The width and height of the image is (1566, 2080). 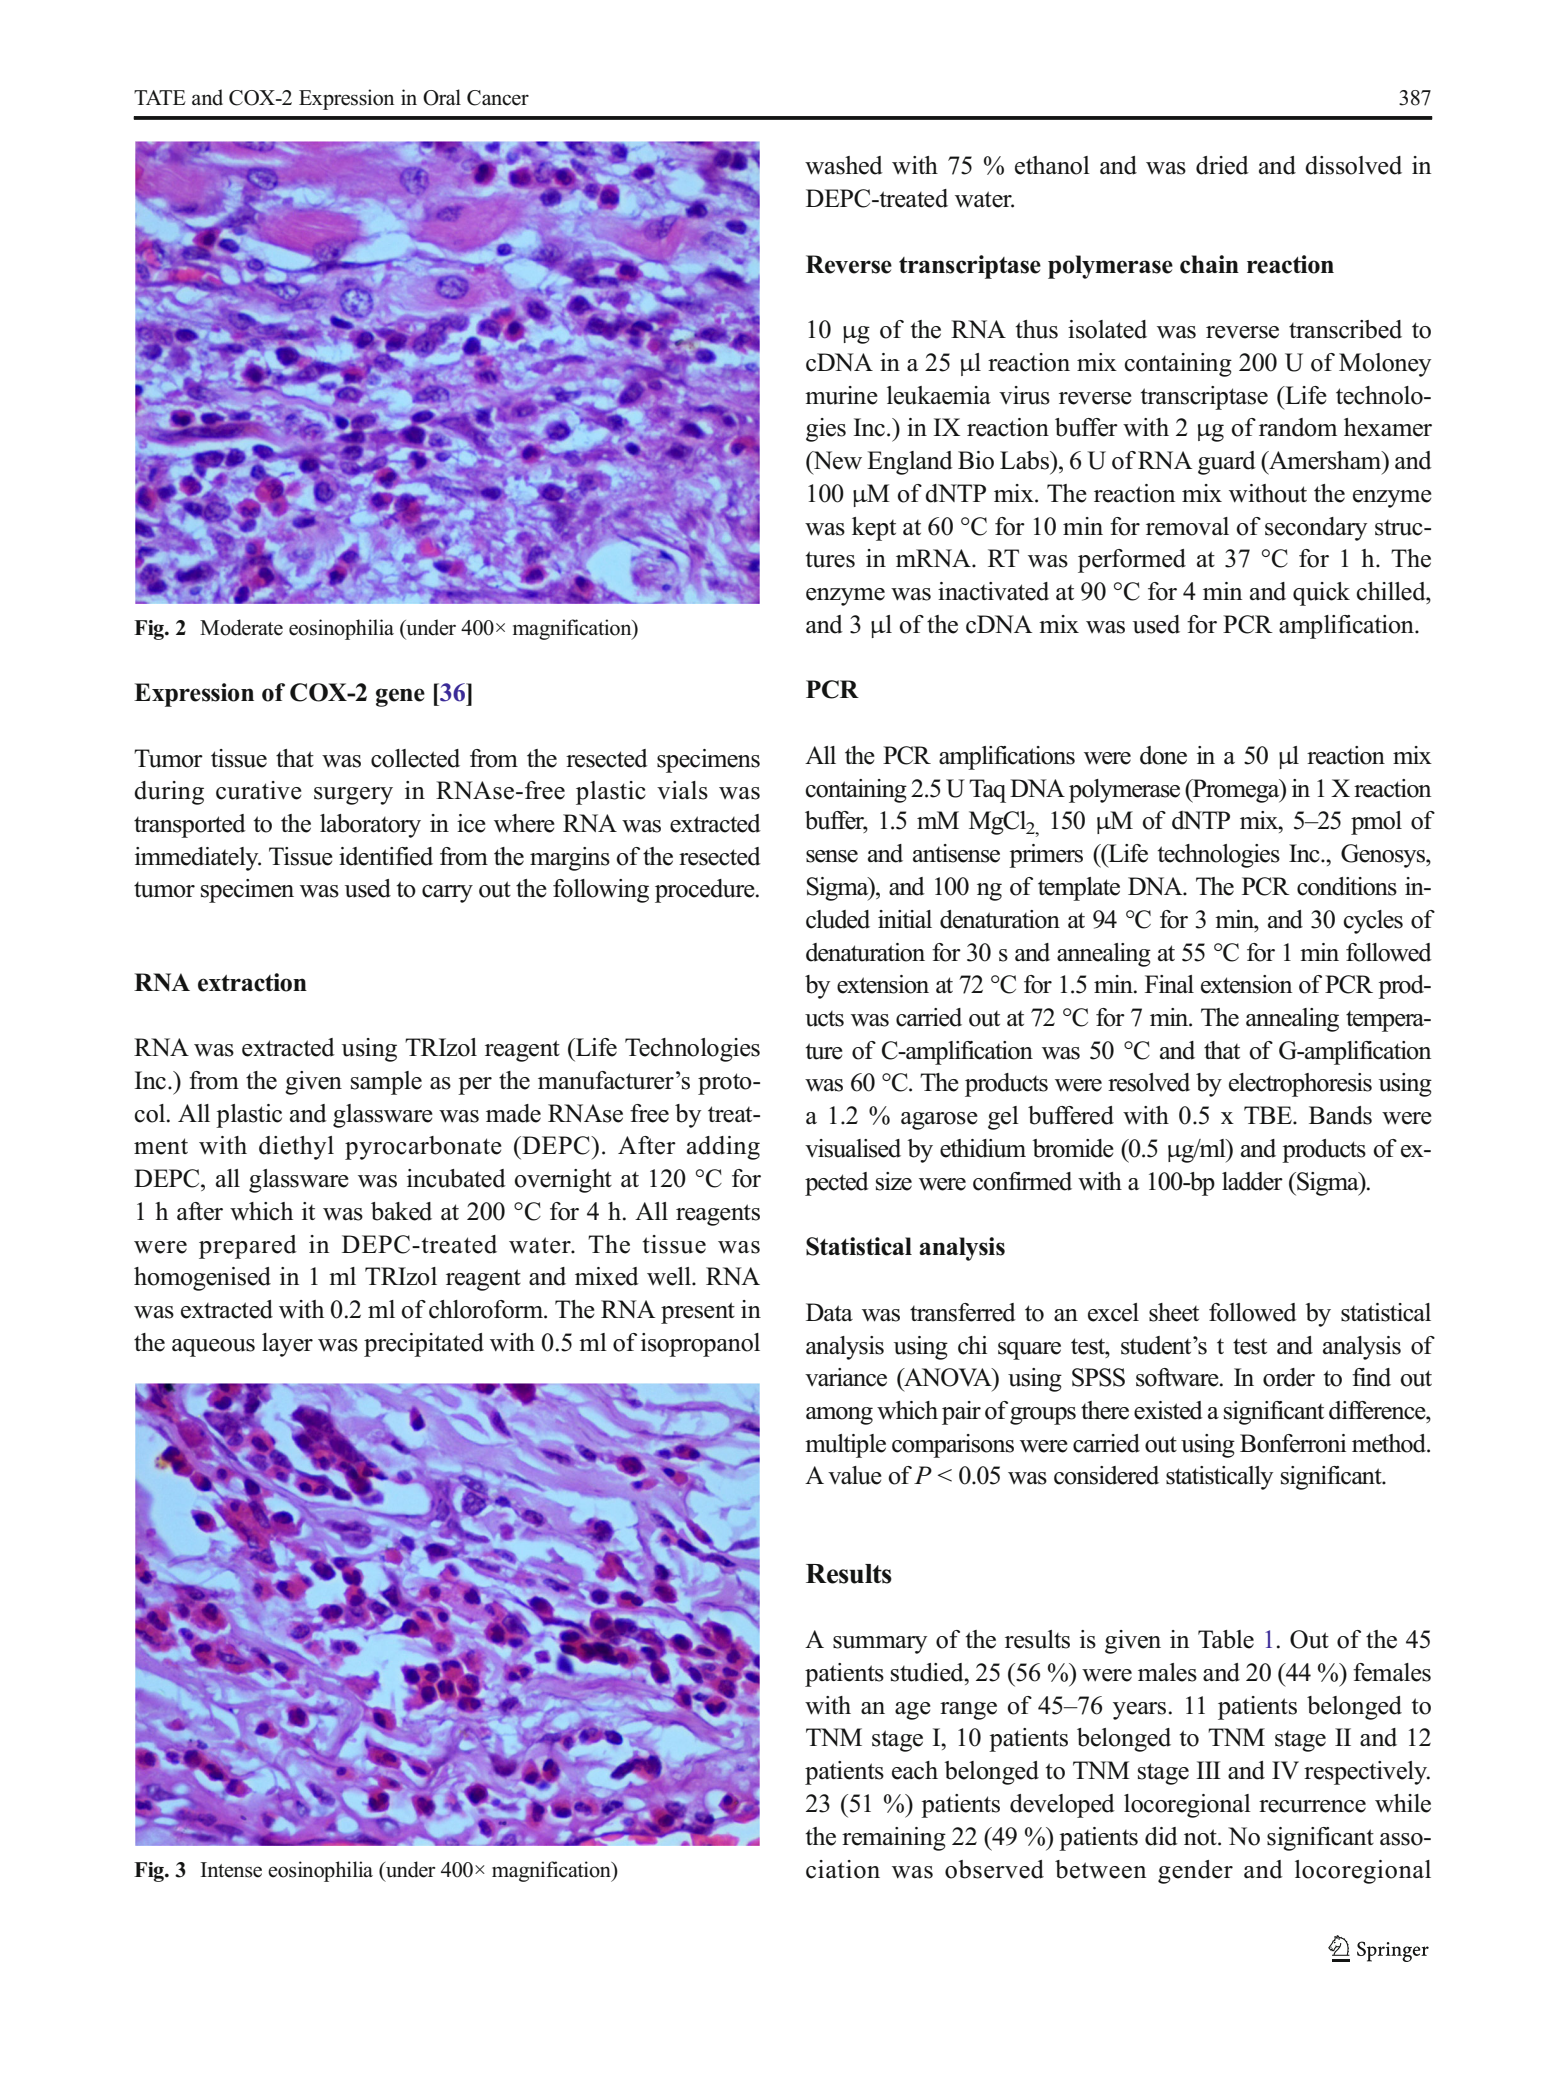 I want to click on dried, so click(x=1222, y=165).
